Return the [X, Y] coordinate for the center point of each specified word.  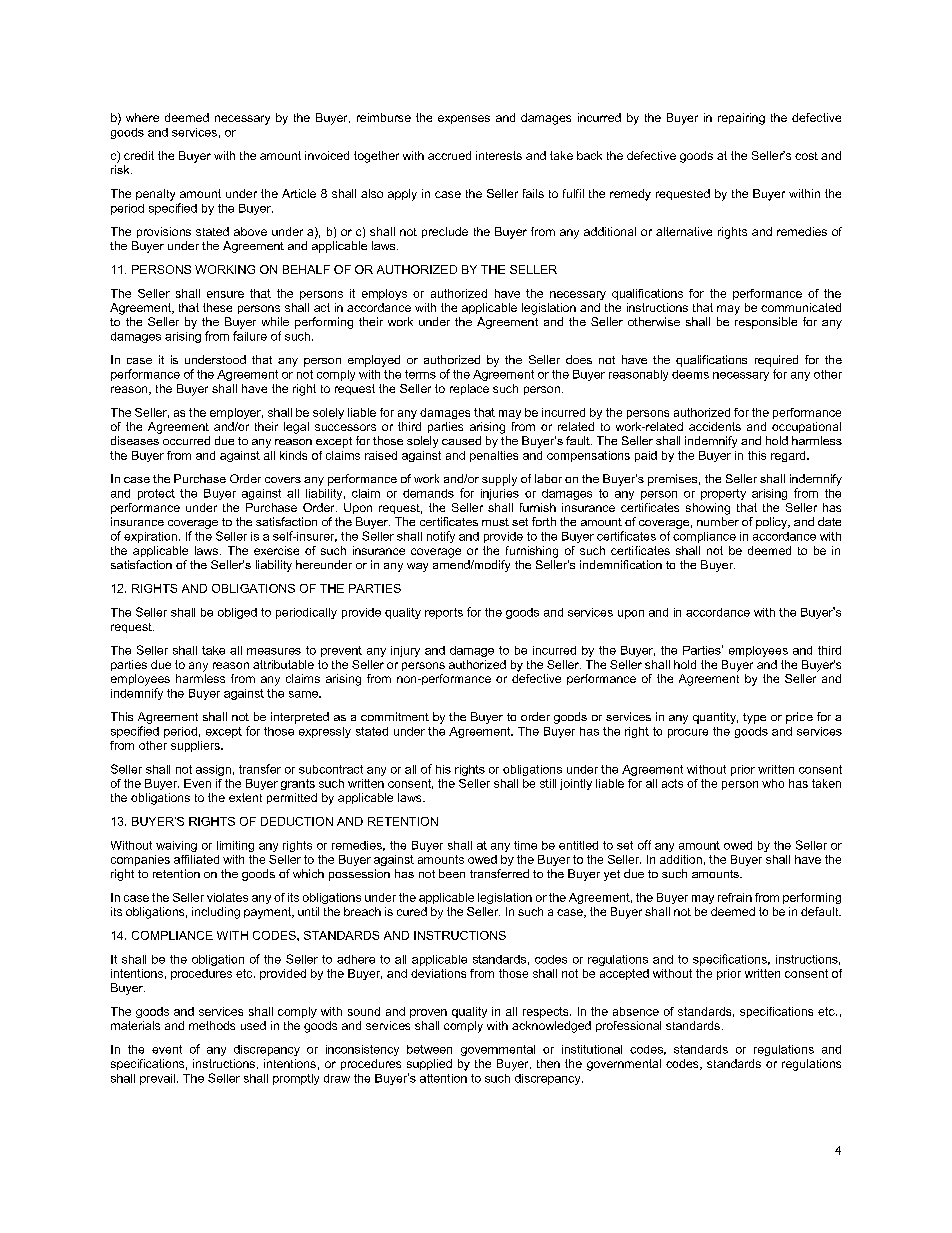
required [776, 361]
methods [212, 1025]
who [773, 783]
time [525, 845]
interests [499, 155]
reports [444, 613]
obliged [237, 613]
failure [250, 336]
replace [469, 389]
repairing [741, 119]
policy [773, 523]
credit [139, 155]
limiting [235, 846]
